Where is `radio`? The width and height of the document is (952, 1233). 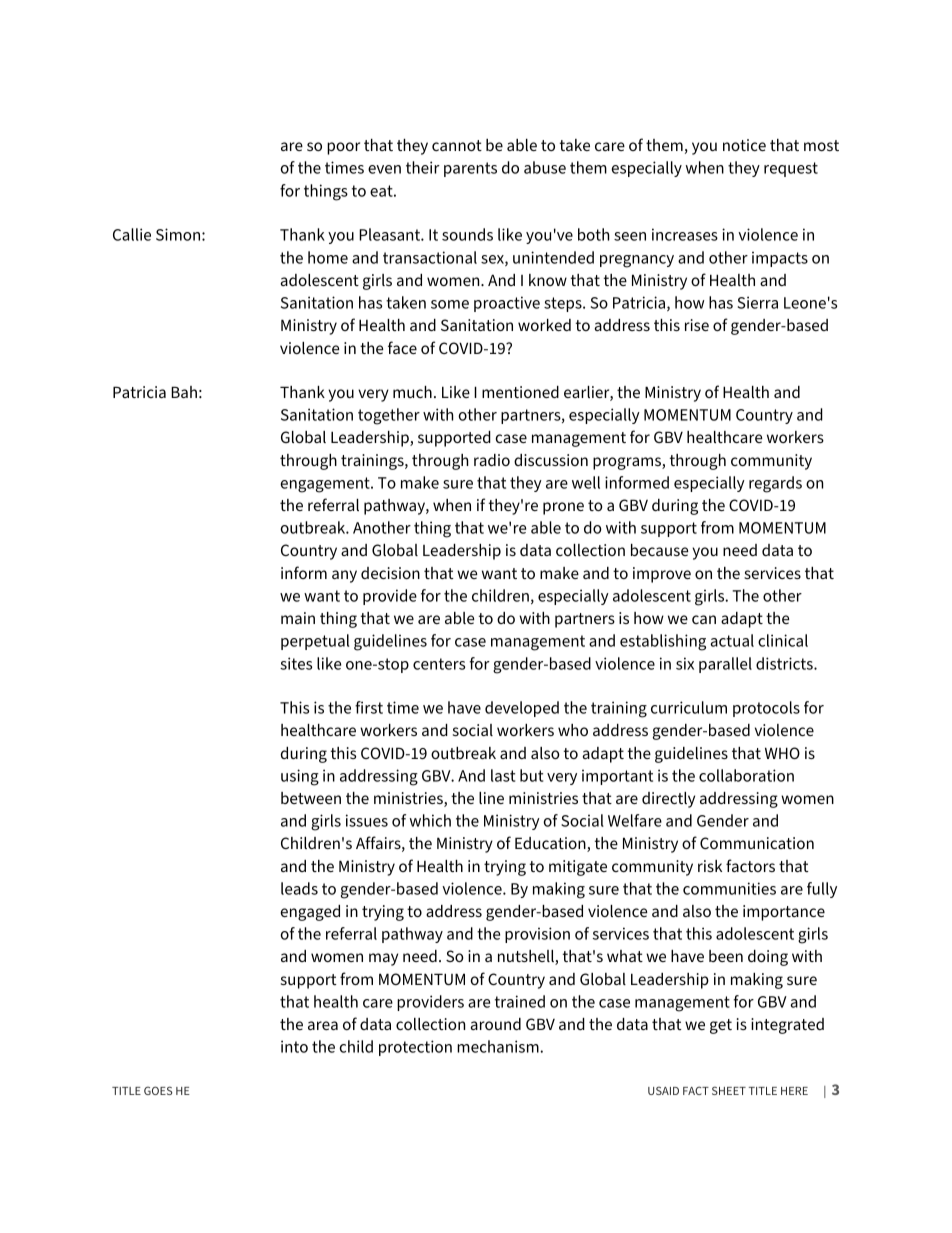 radio is located at coordinates (492, 460).
